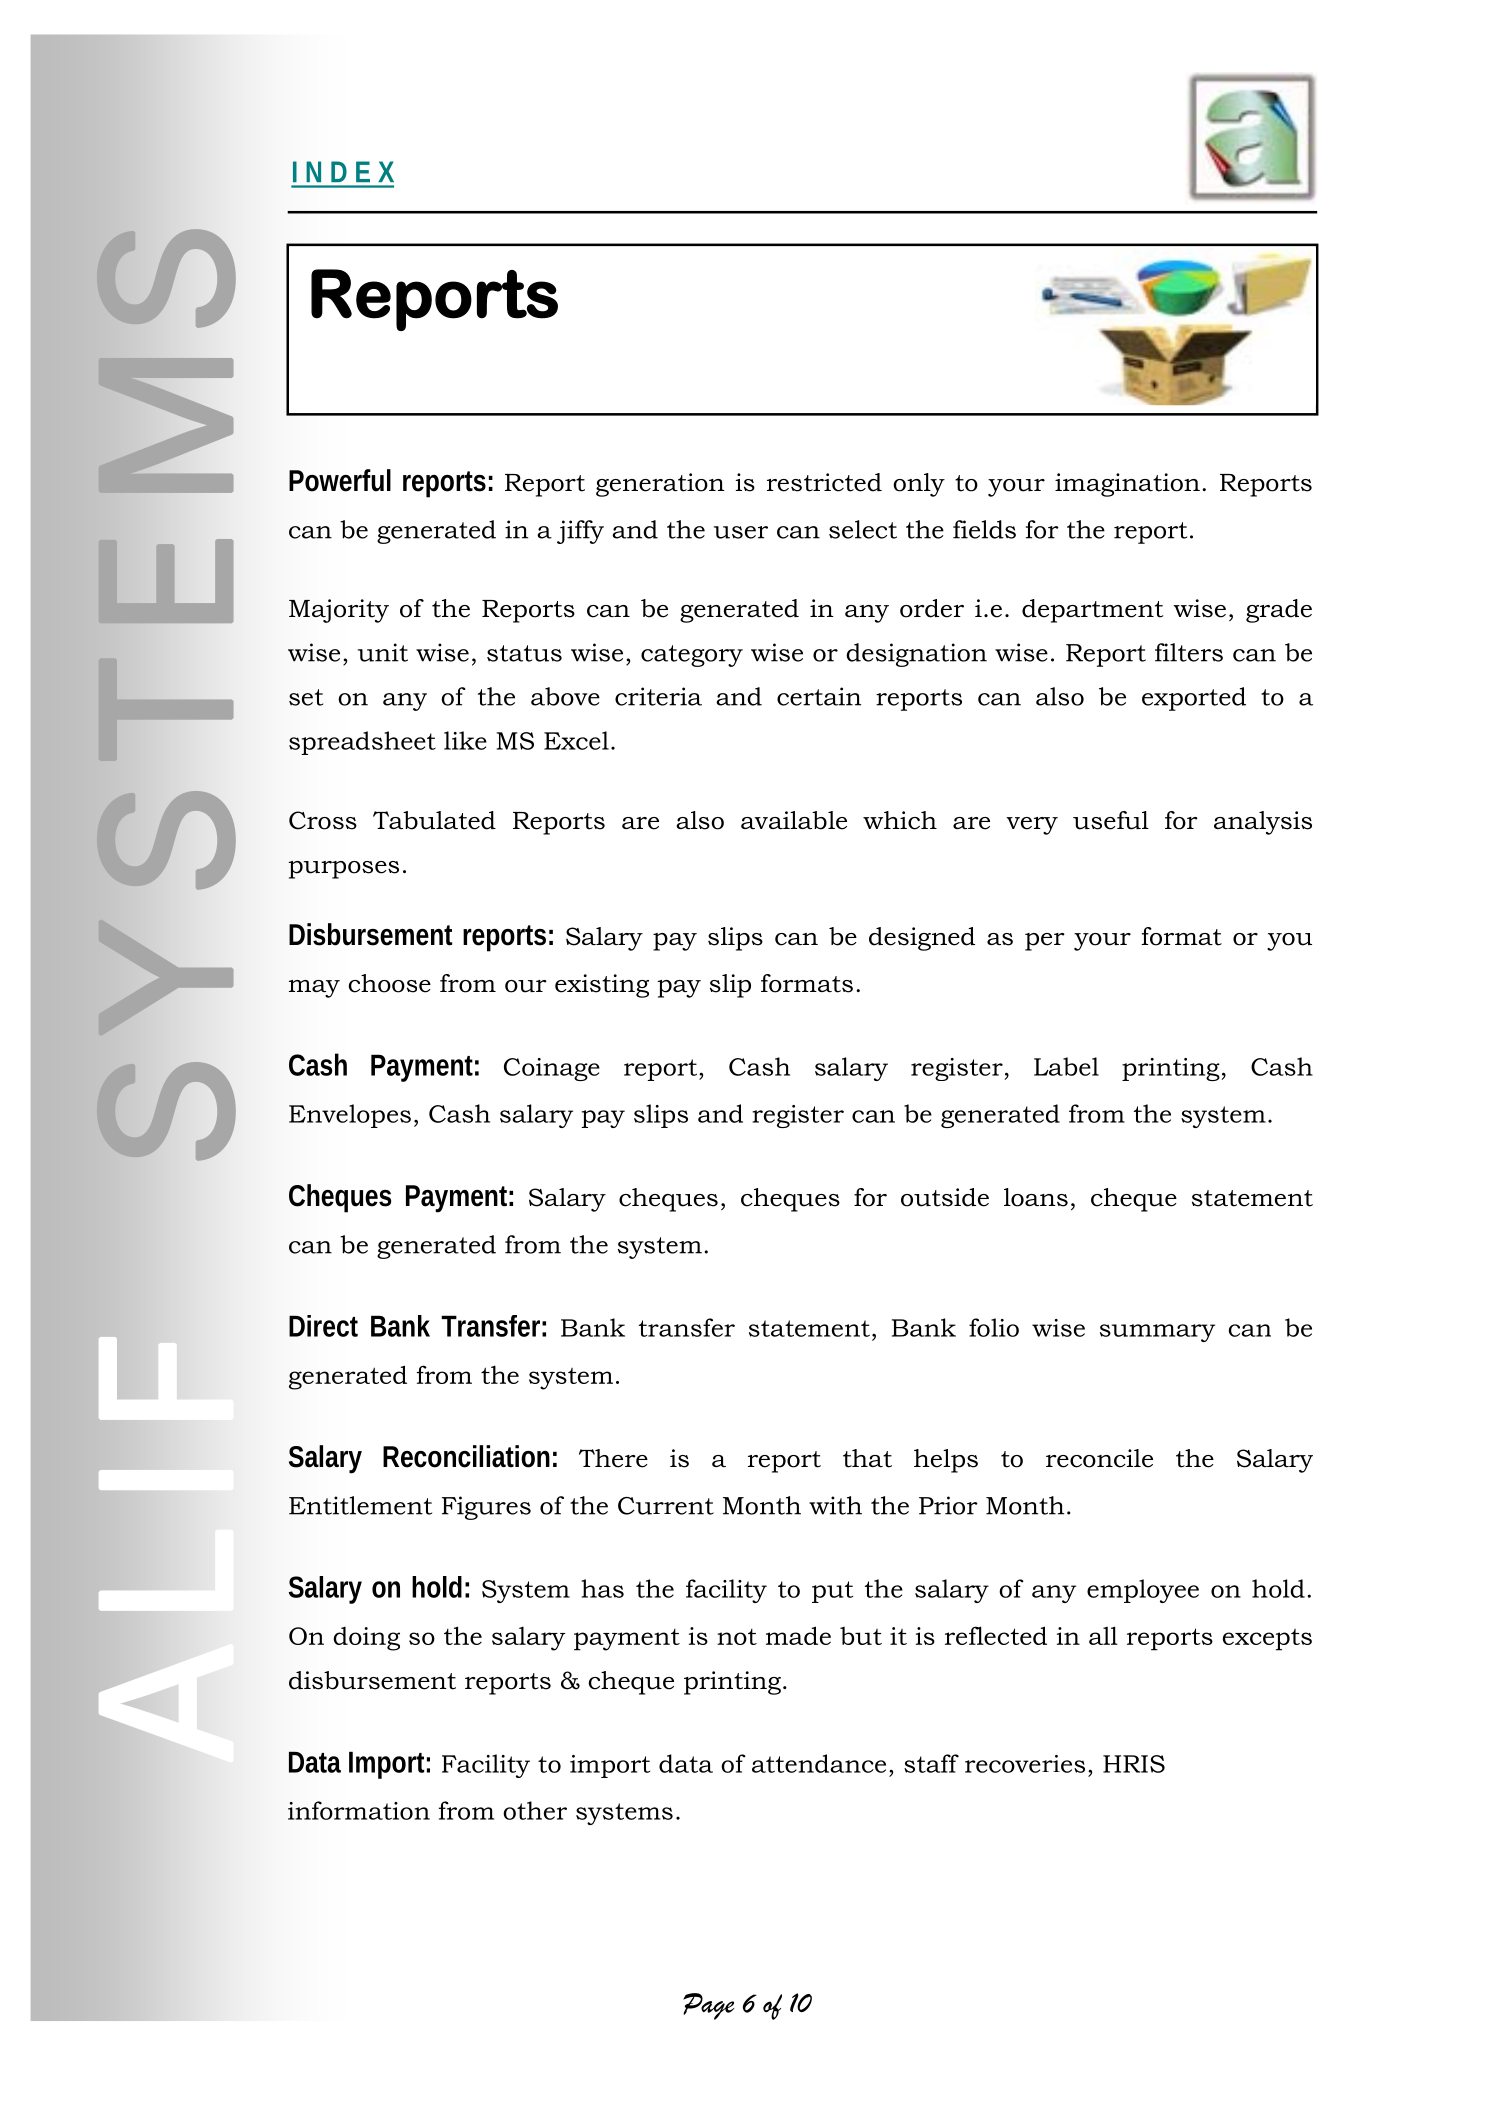  Describe the element at coordinates (945, 1197) in the document. I see `outside` at that location.
